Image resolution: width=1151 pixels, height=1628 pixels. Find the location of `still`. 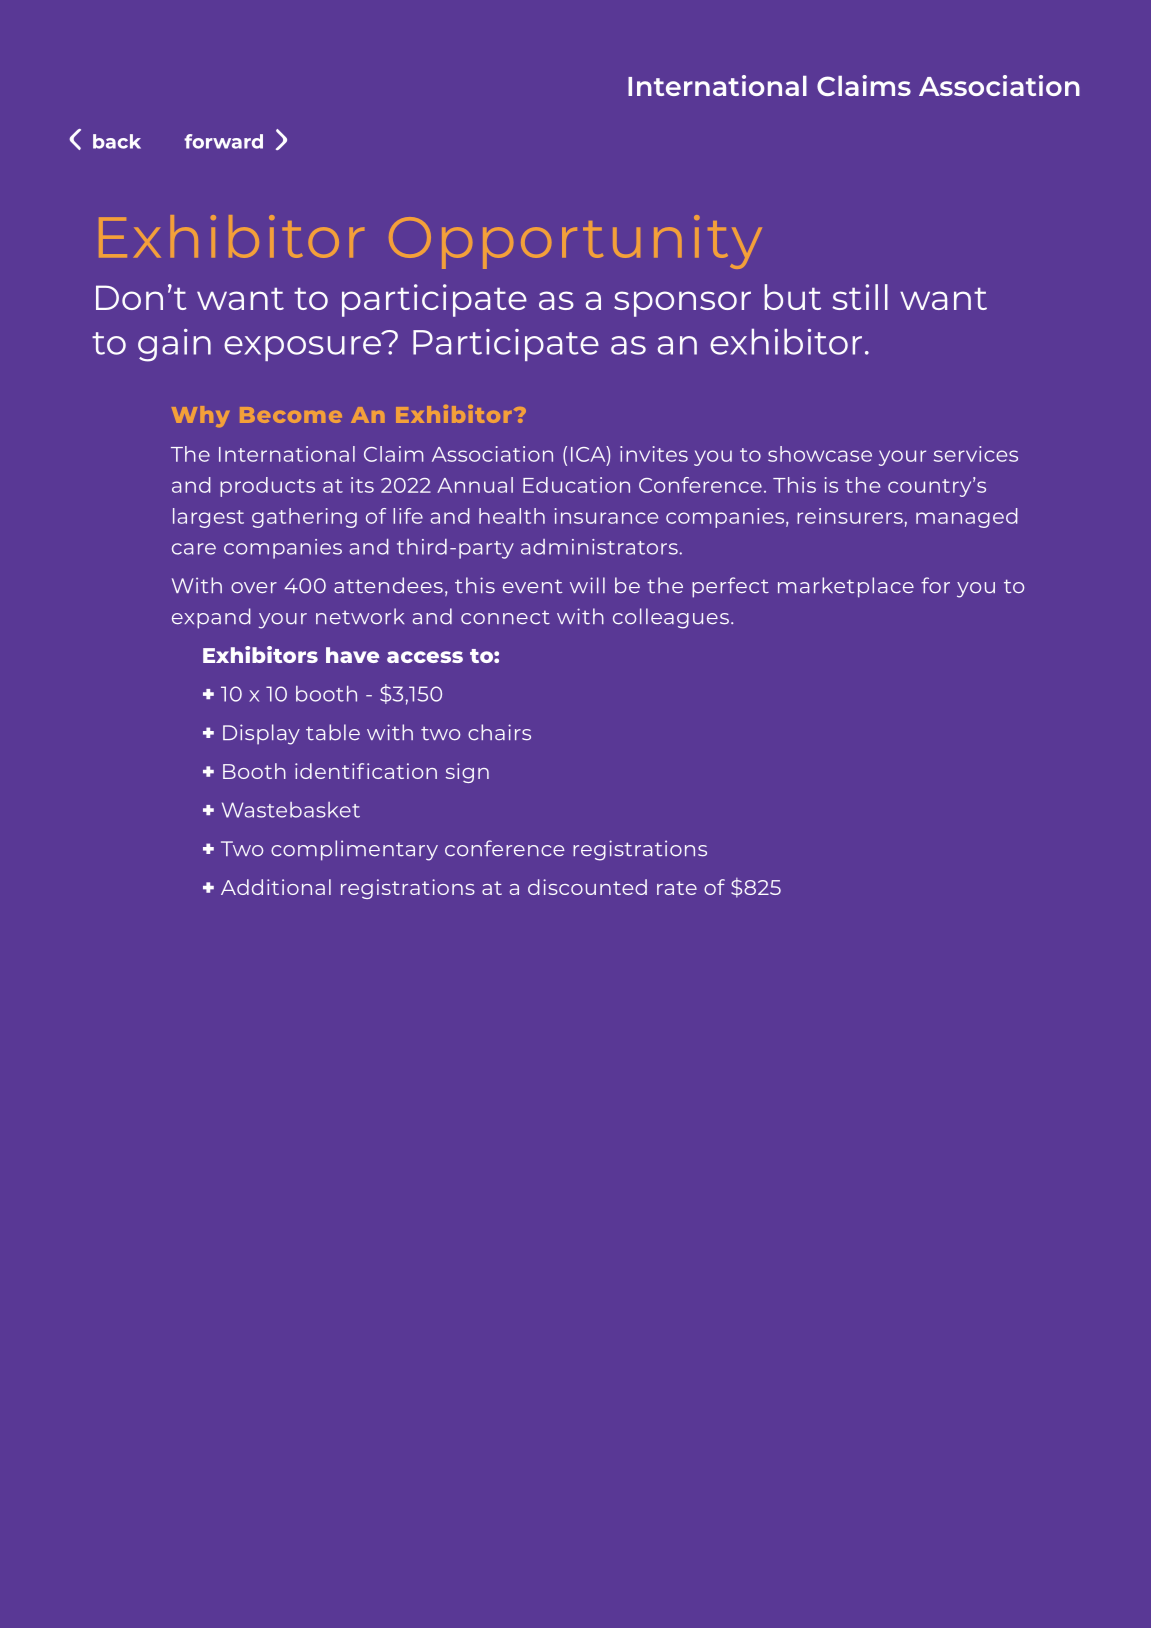

still is located at coordinates (860, 297).
